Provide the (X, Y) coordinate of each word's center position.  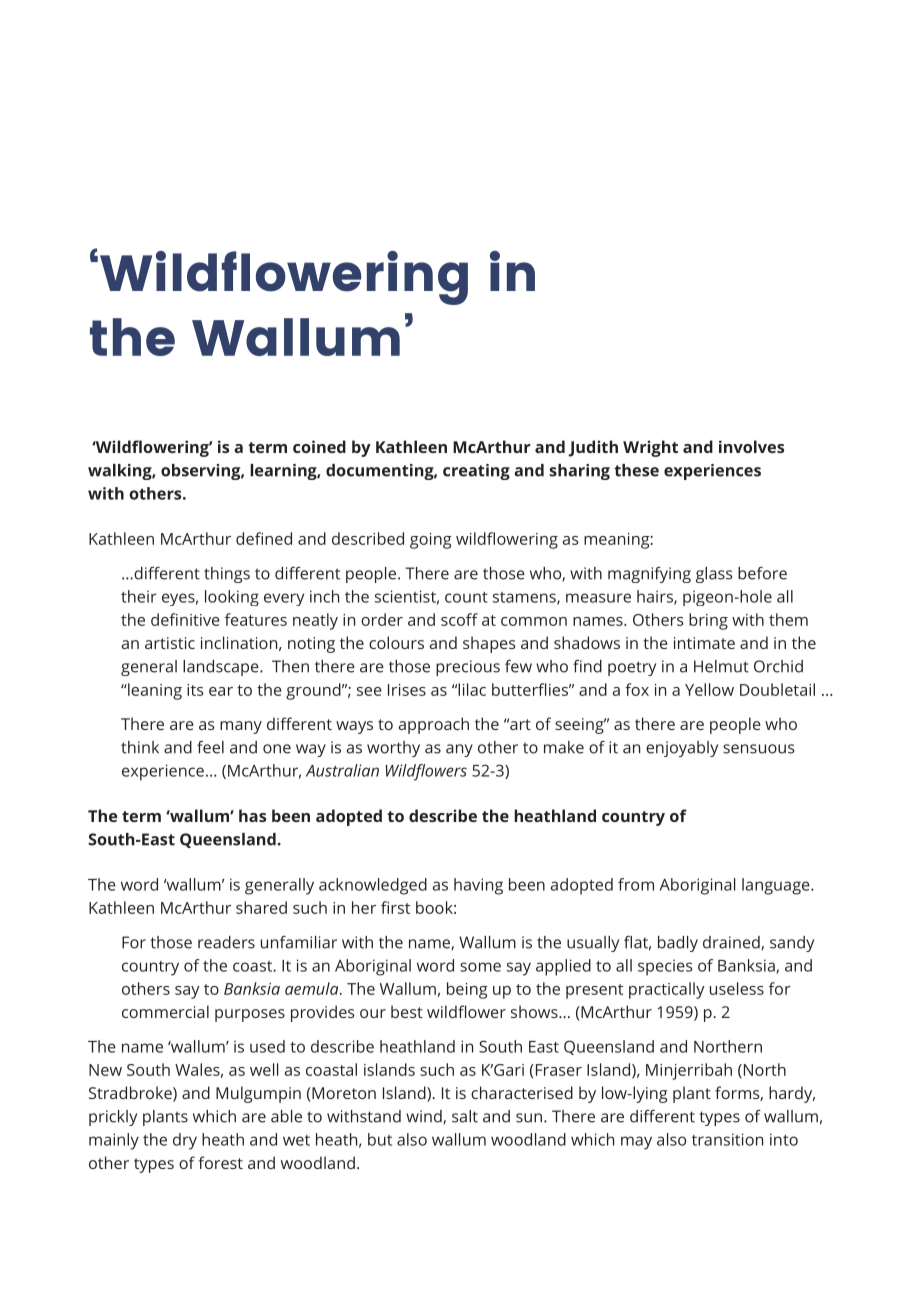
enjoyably (682, 749)
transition (727, 1139)
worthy (393, 749)
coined (319, 446)
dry (185, 1141)
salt (465, 1116)
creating (476, 472)
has (252, 815)
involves (751, 446)
